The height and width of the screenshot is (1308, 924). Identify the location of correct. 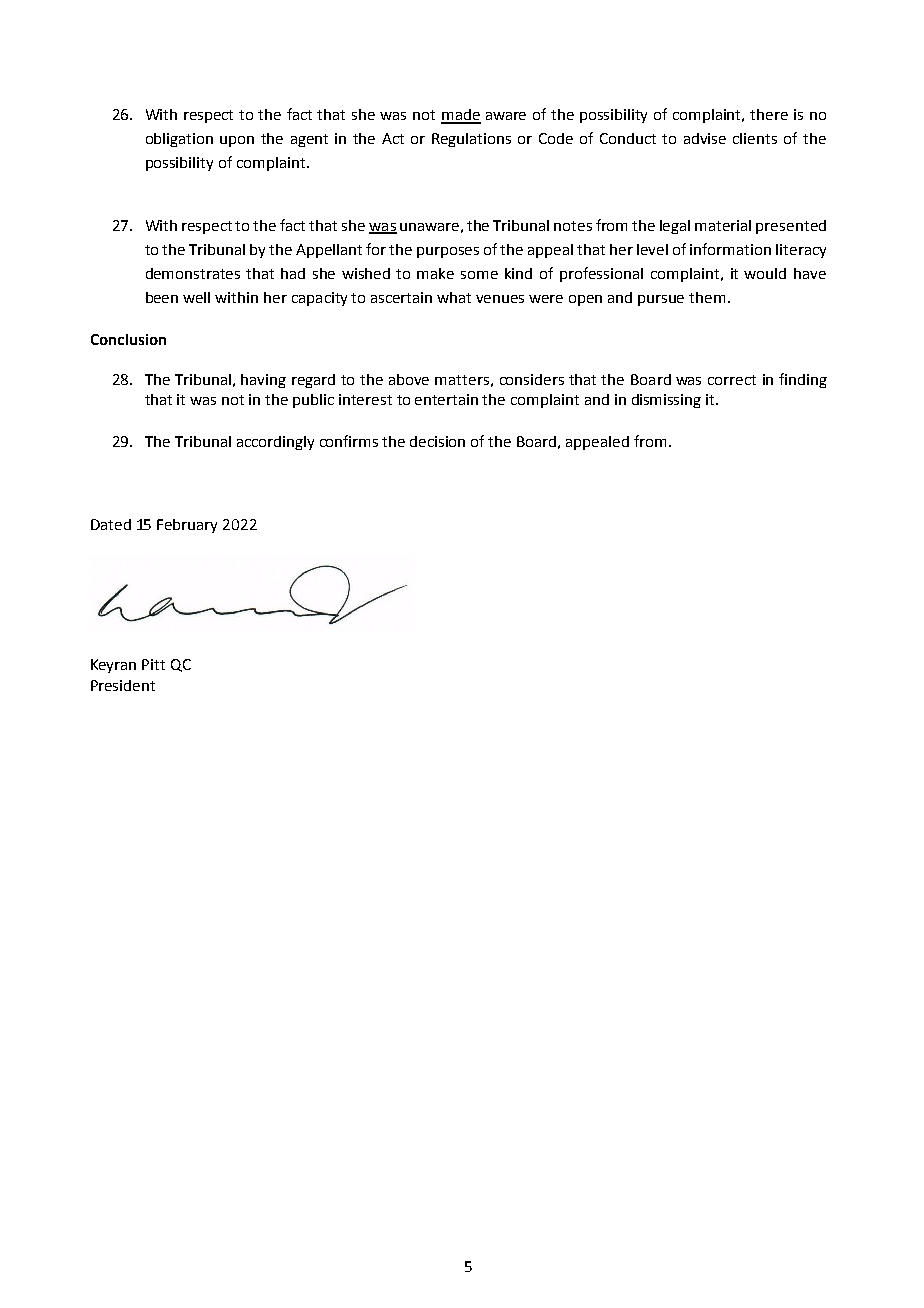
(732, 380).
